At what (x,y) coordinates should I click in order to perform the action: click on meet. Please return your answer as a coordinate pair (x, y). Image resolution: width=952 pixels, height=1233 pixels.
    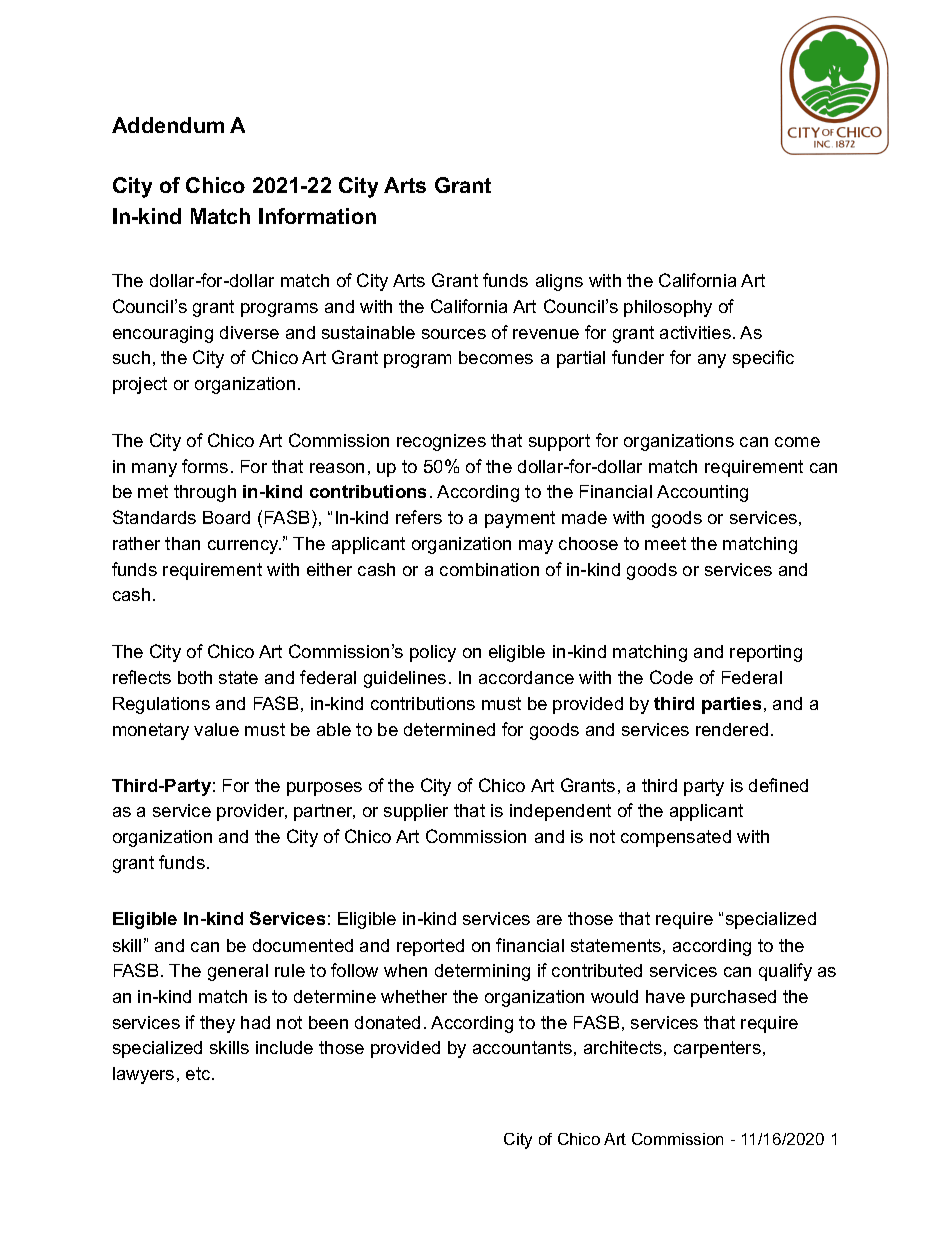
    Looking at the image, I should click on (665, 543).
